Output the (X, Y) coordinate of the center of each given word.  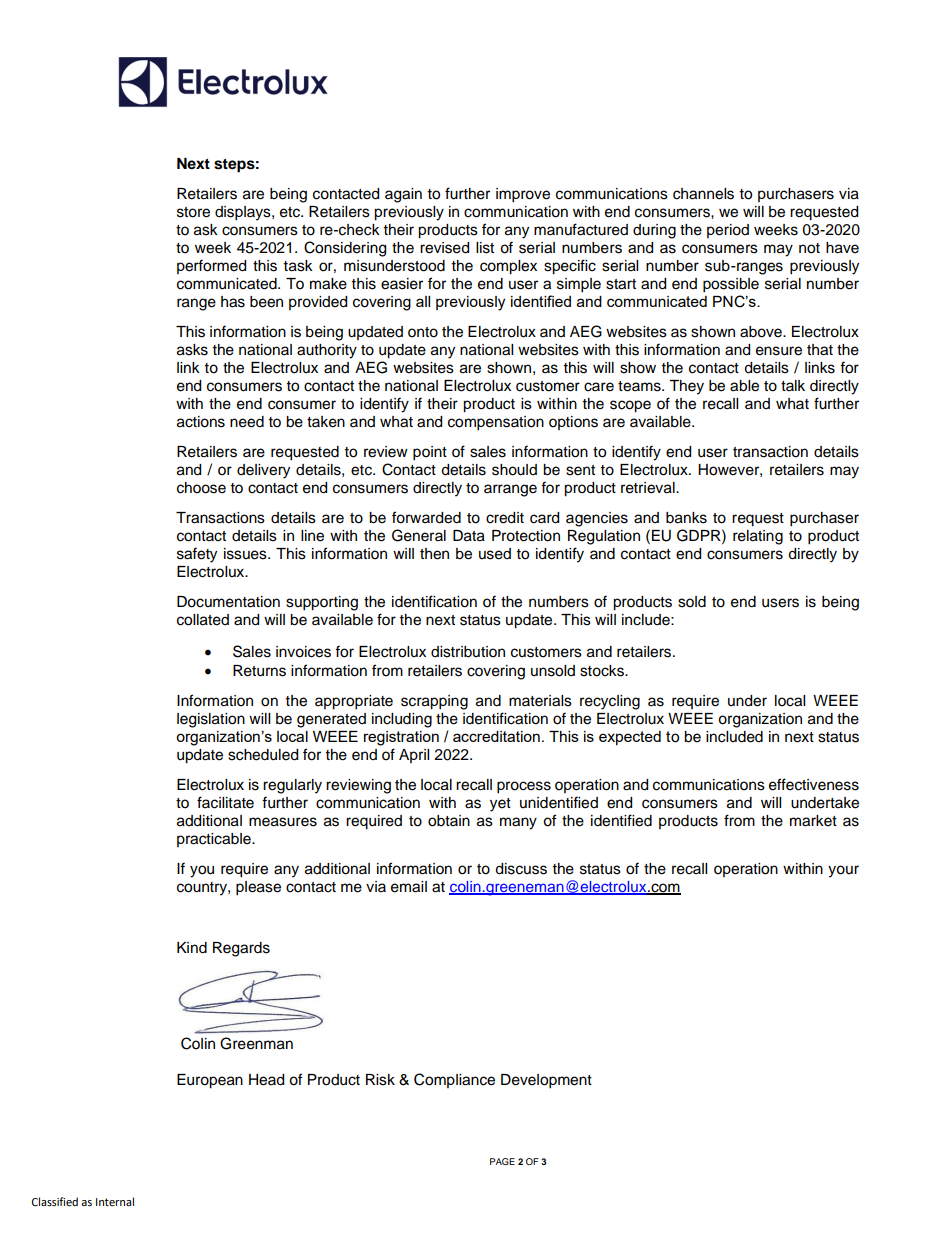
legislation (211, 720)
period (728, 231)
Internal (115, 1202)
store (193, 212)
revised (444, 248)
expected (630, 738)
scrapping (434, 702)
